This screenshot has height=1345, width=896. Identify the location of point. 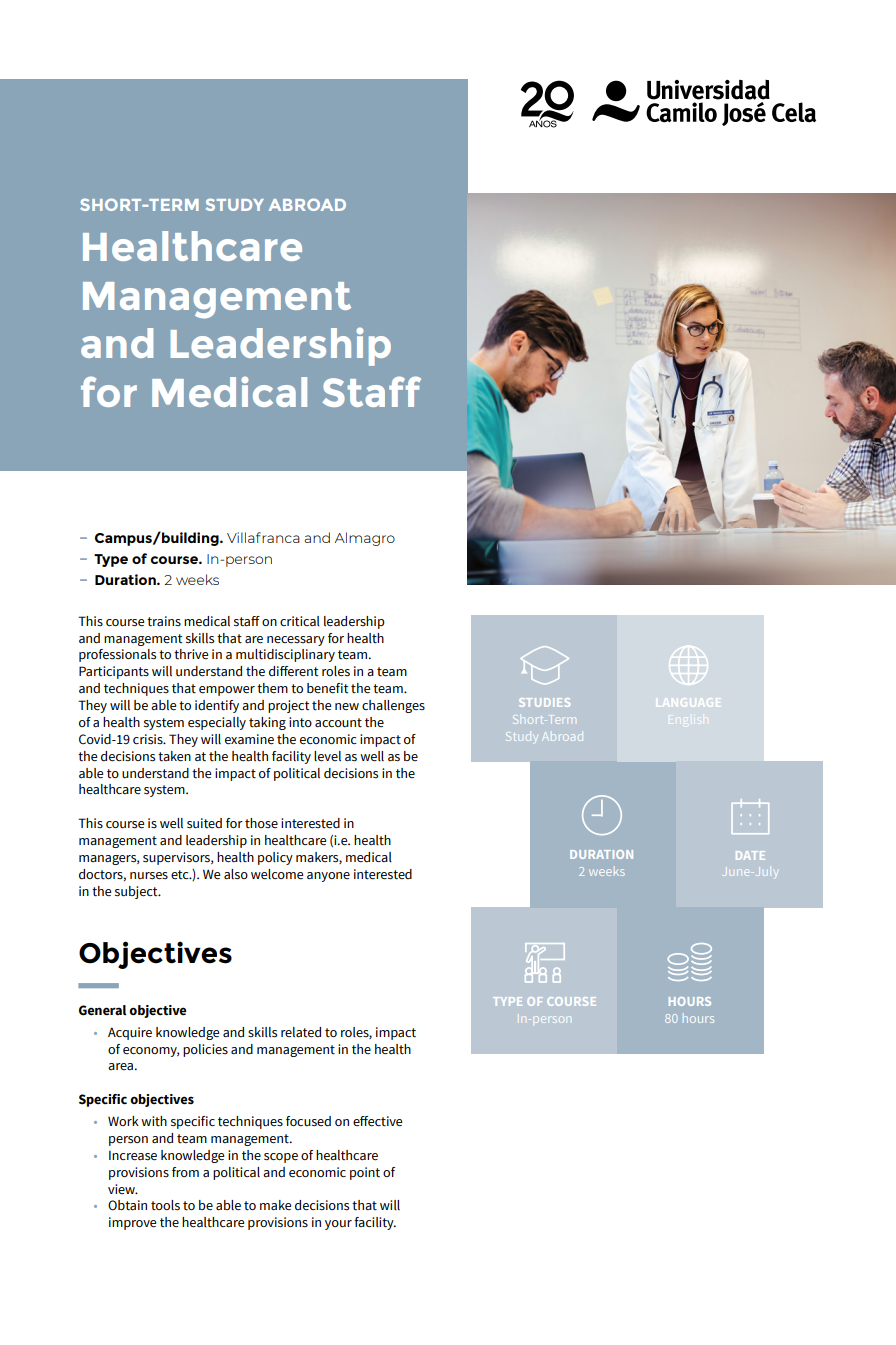
(365, 1173).
